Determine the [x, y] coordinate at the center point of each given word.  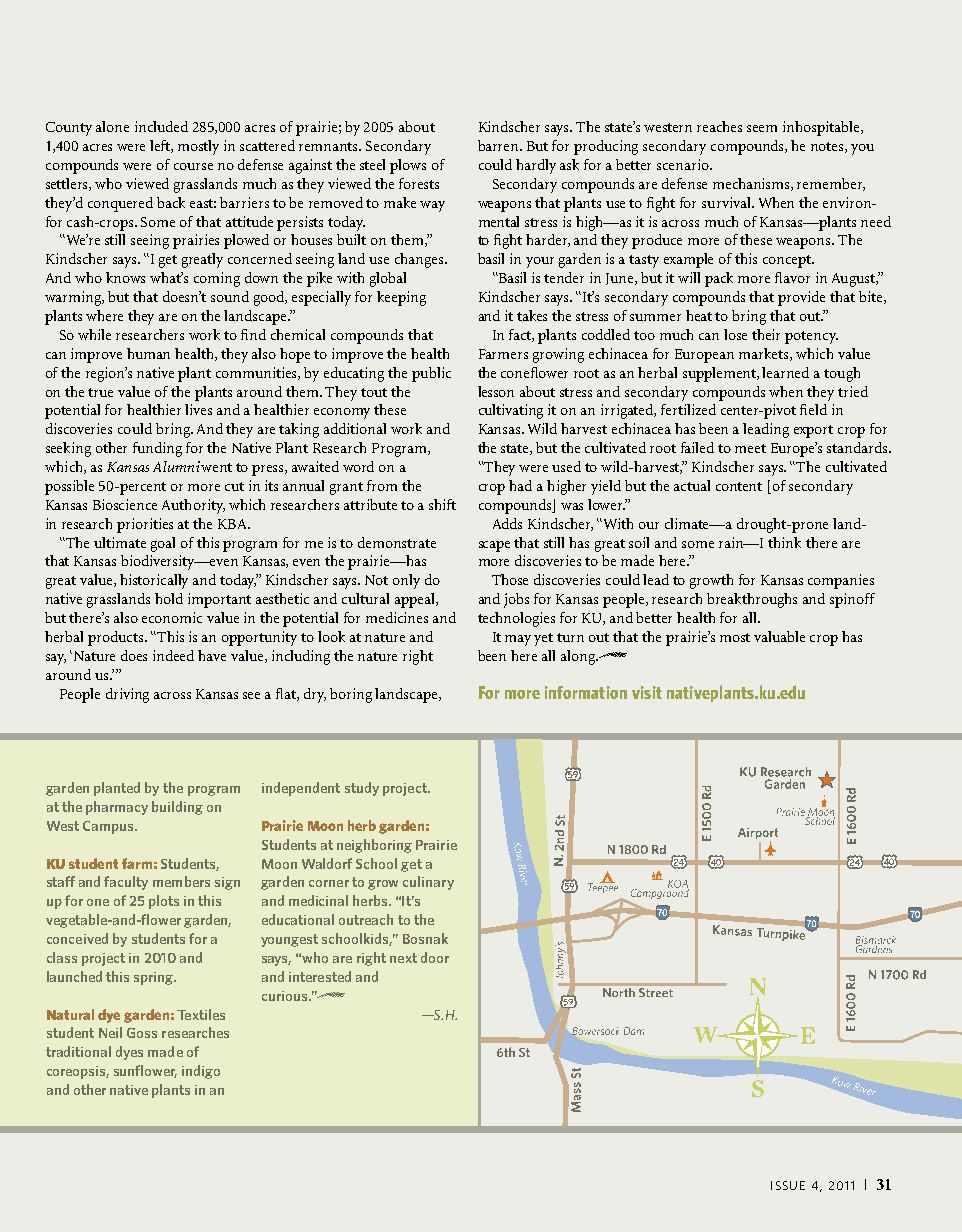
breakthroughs [752, 600]
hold [169, 598]
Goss [142, 1033]
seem [762, 128]
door [435, 957]
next [403, 958]
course [193, 166]
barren [499, 145]
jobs [516, 600]
